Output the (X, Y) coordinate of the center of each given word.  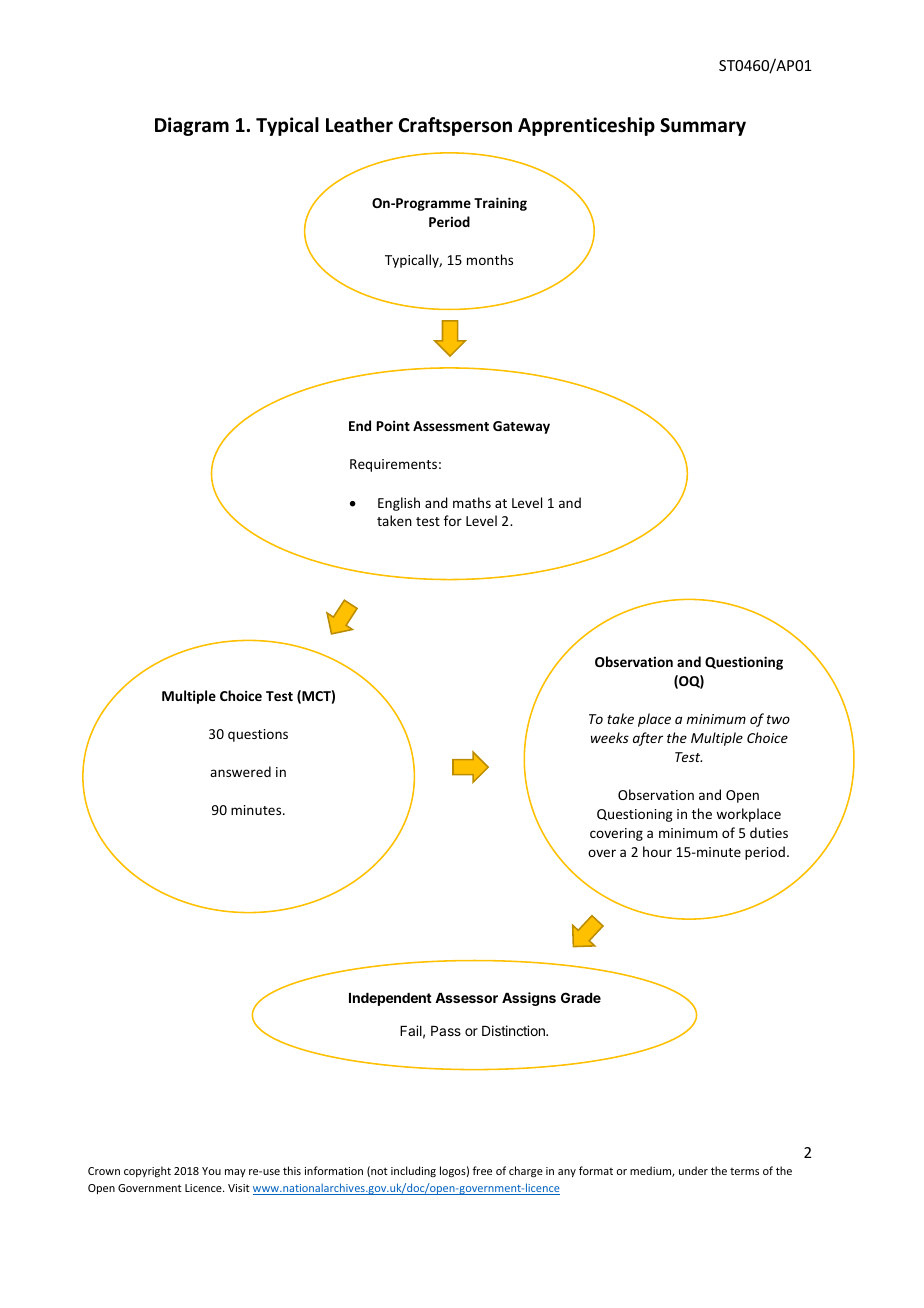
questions (258, 735)
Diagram (192, 126)
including (413, 1171)
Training (500, 204)
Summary (703, 127)
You (211, 1171)
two (778, 719)
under (693, 1170)
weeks (610, 737)
